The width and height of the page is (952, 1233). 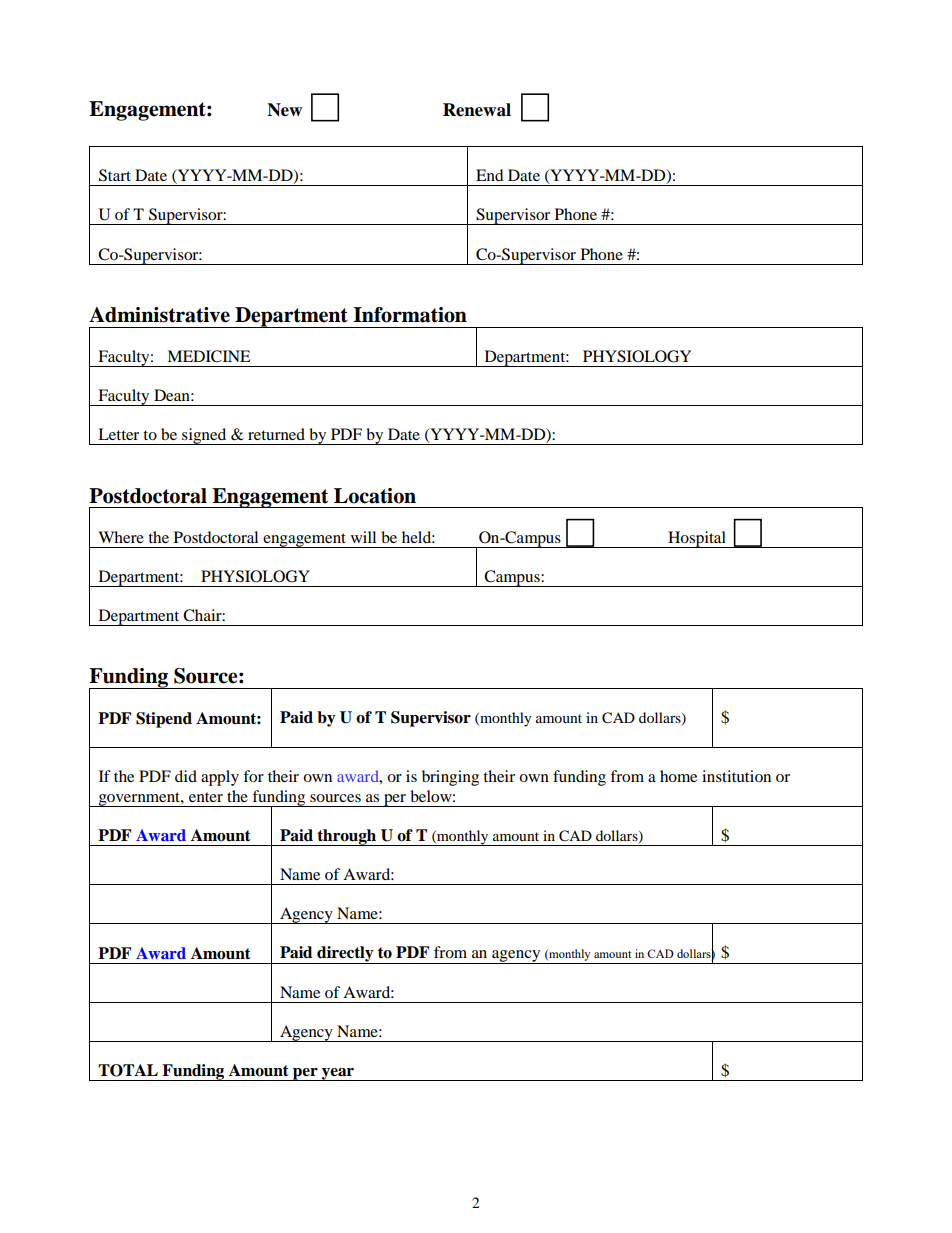 What do you see at coordinates (375, 496) in the page?
I see `Location` at bounding box center [375, 496].
